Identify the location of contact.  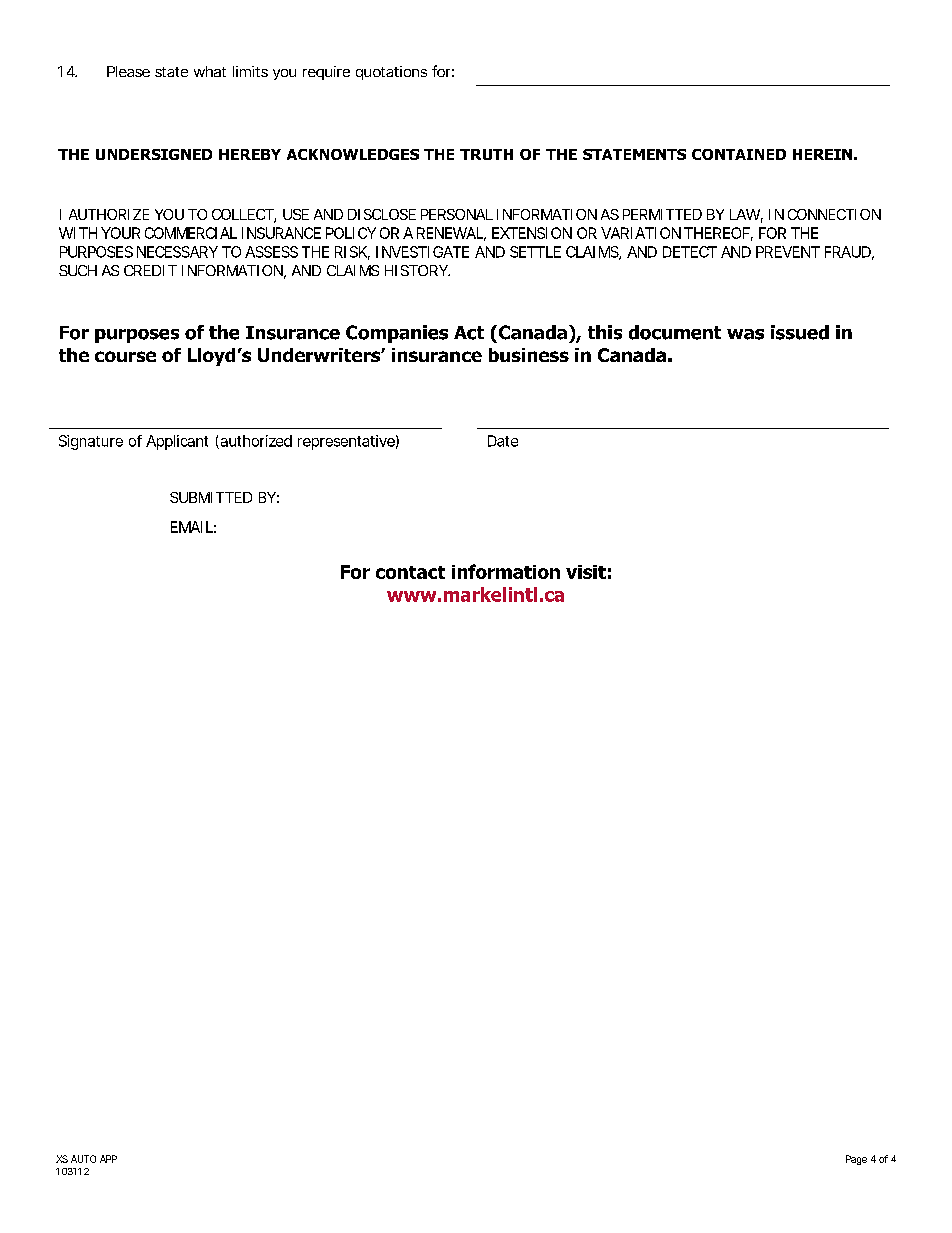
(410, 572).
